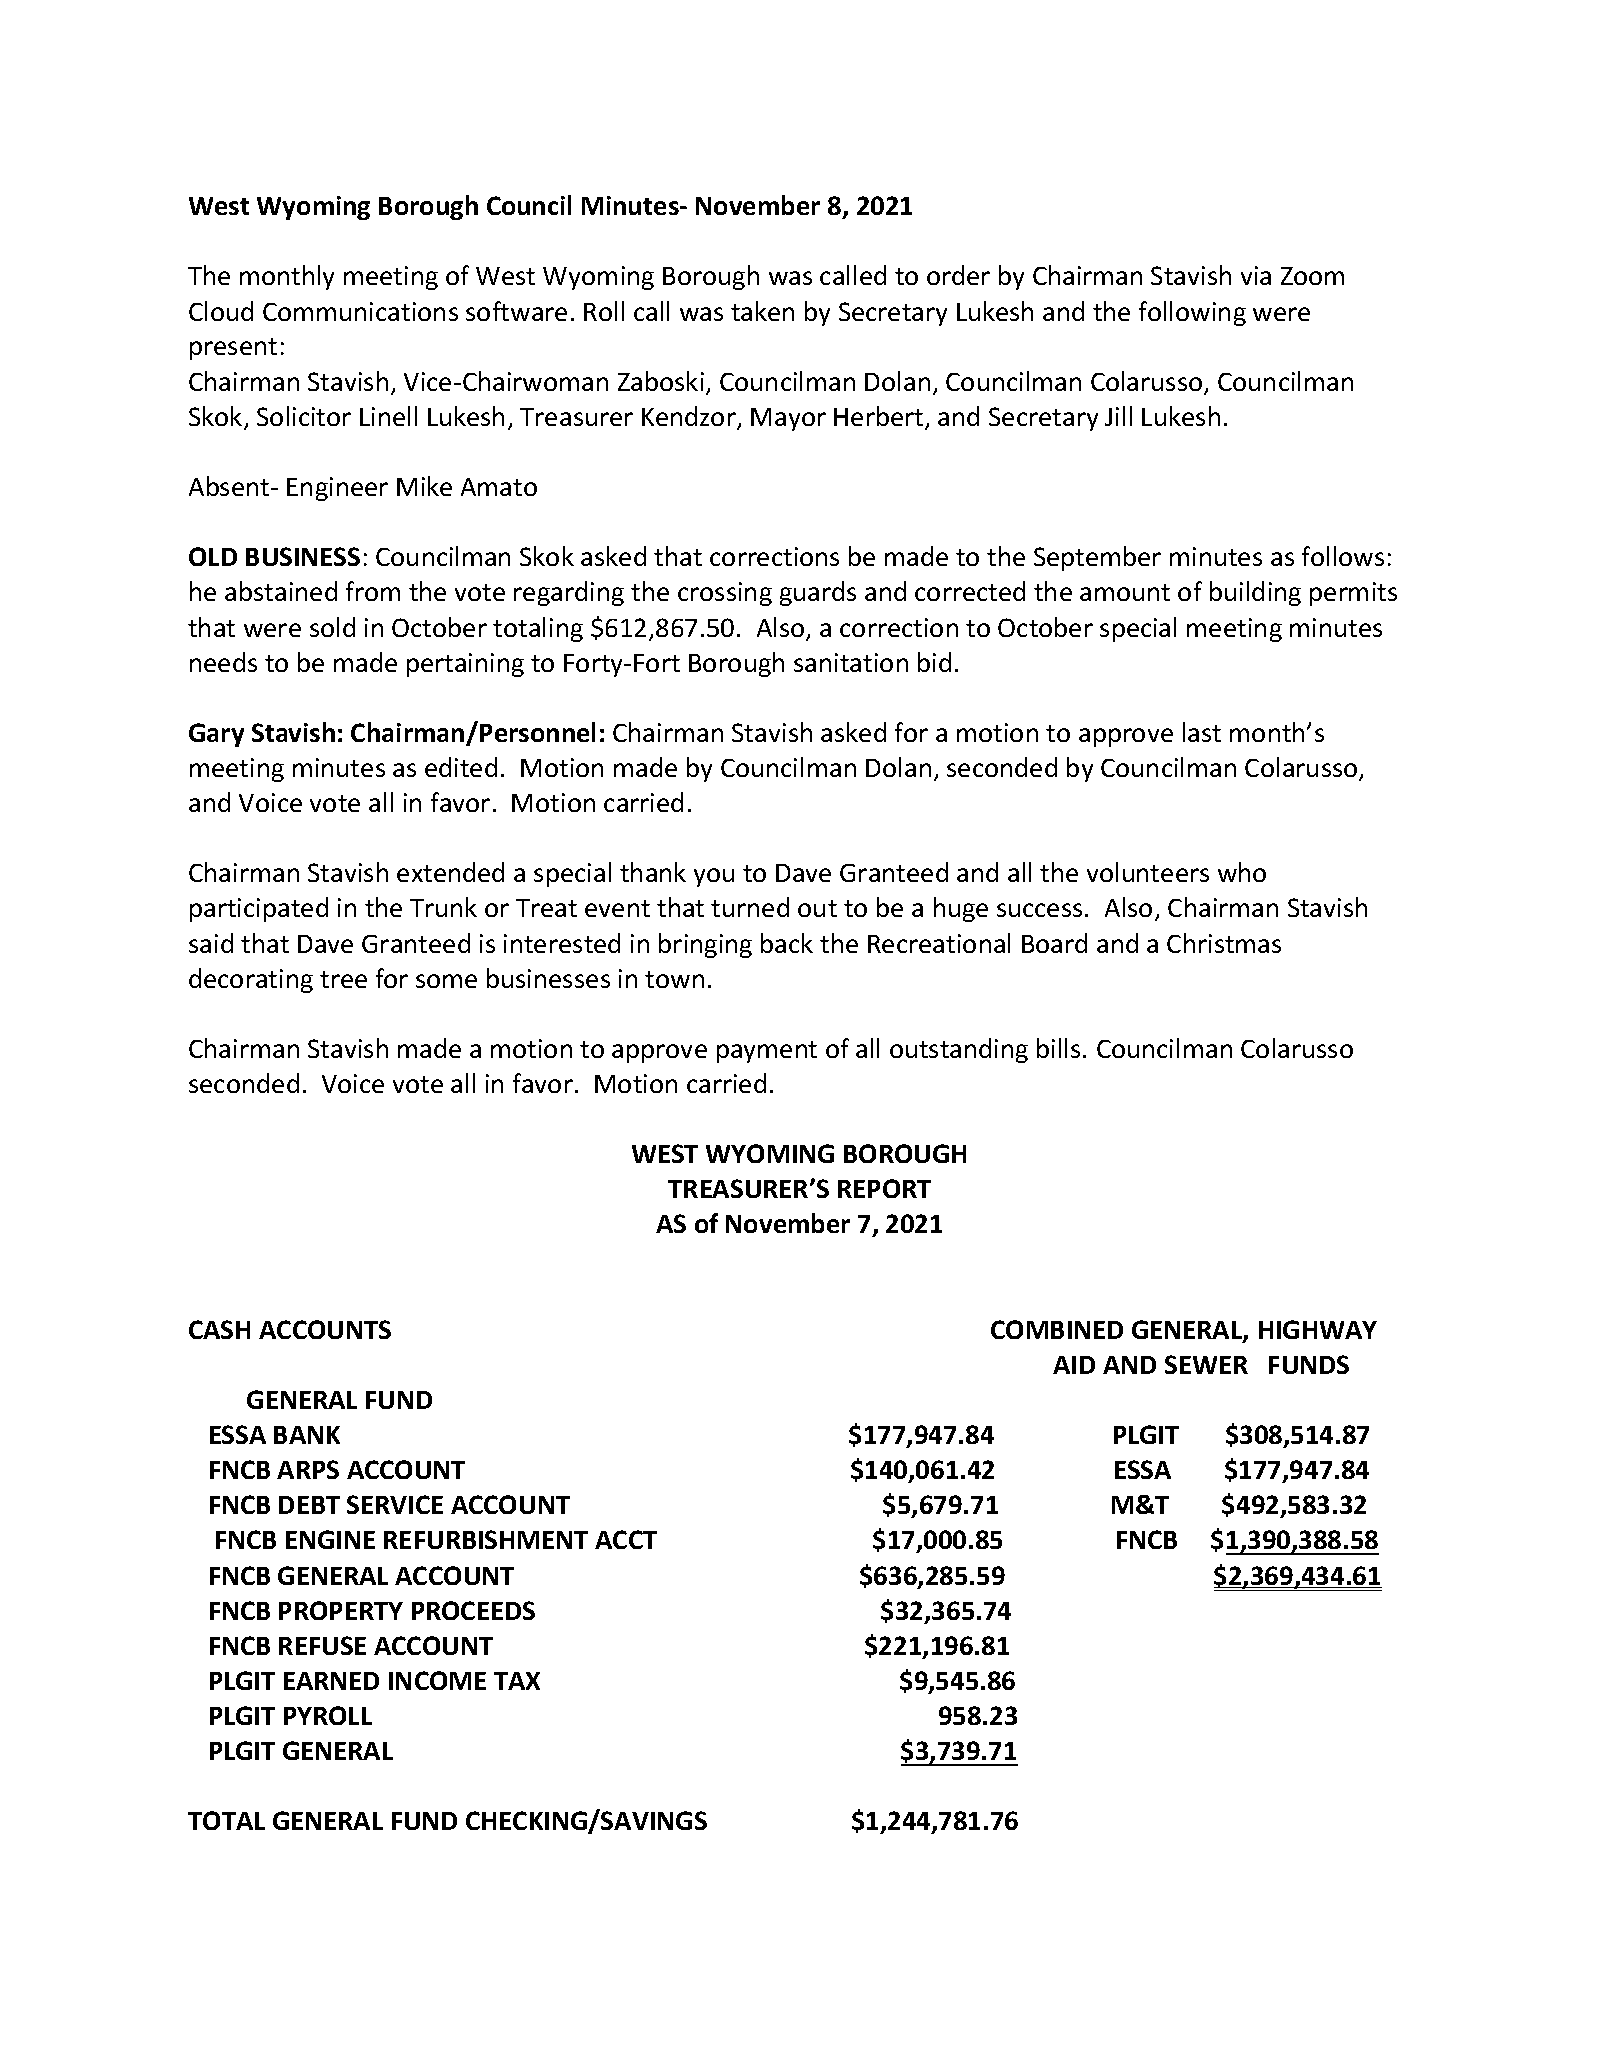 The image size is (1600, 2071). I want to click on taken, so click(762, 311).
